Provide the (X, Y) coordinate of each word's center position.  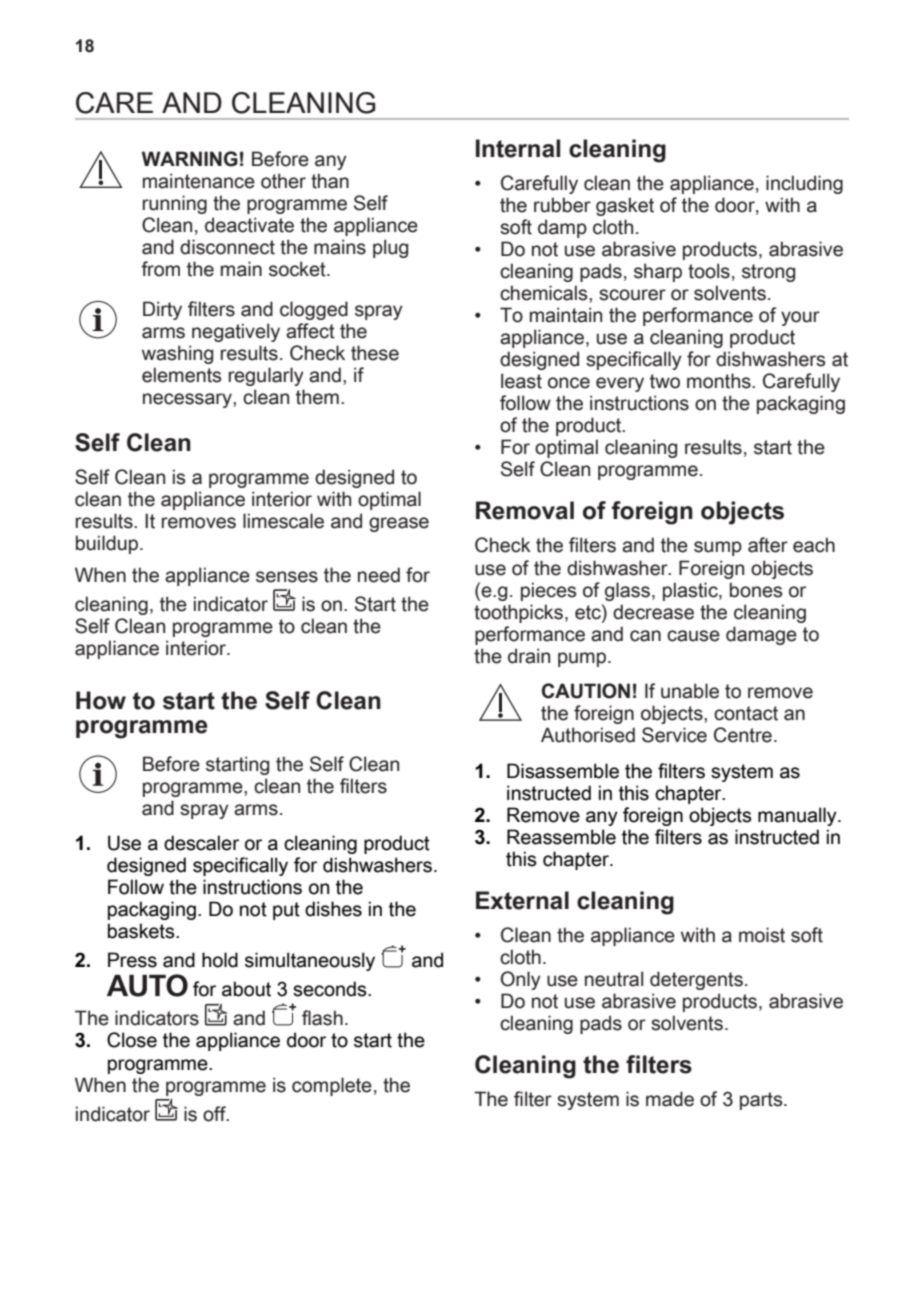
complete (332, 1086)
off (215, 1114)
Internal (518, 148)
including (804, 184)
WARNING (190, 159)
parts (762, 1101)
